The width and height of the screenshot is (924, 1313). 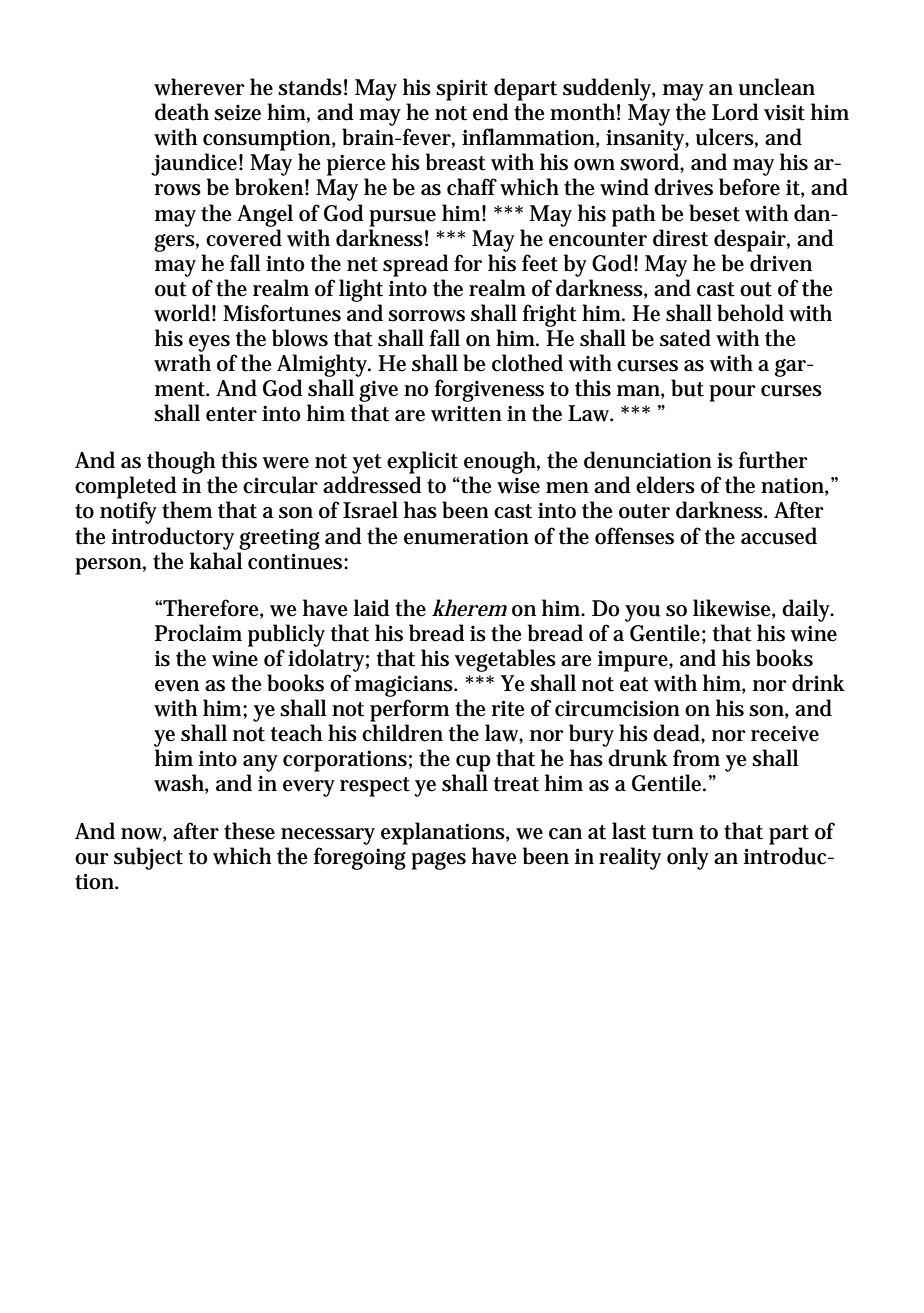 What do you see at coordinates (372, 608) in the screenshot?
I see `laid` at bounding box center [372, 608].
